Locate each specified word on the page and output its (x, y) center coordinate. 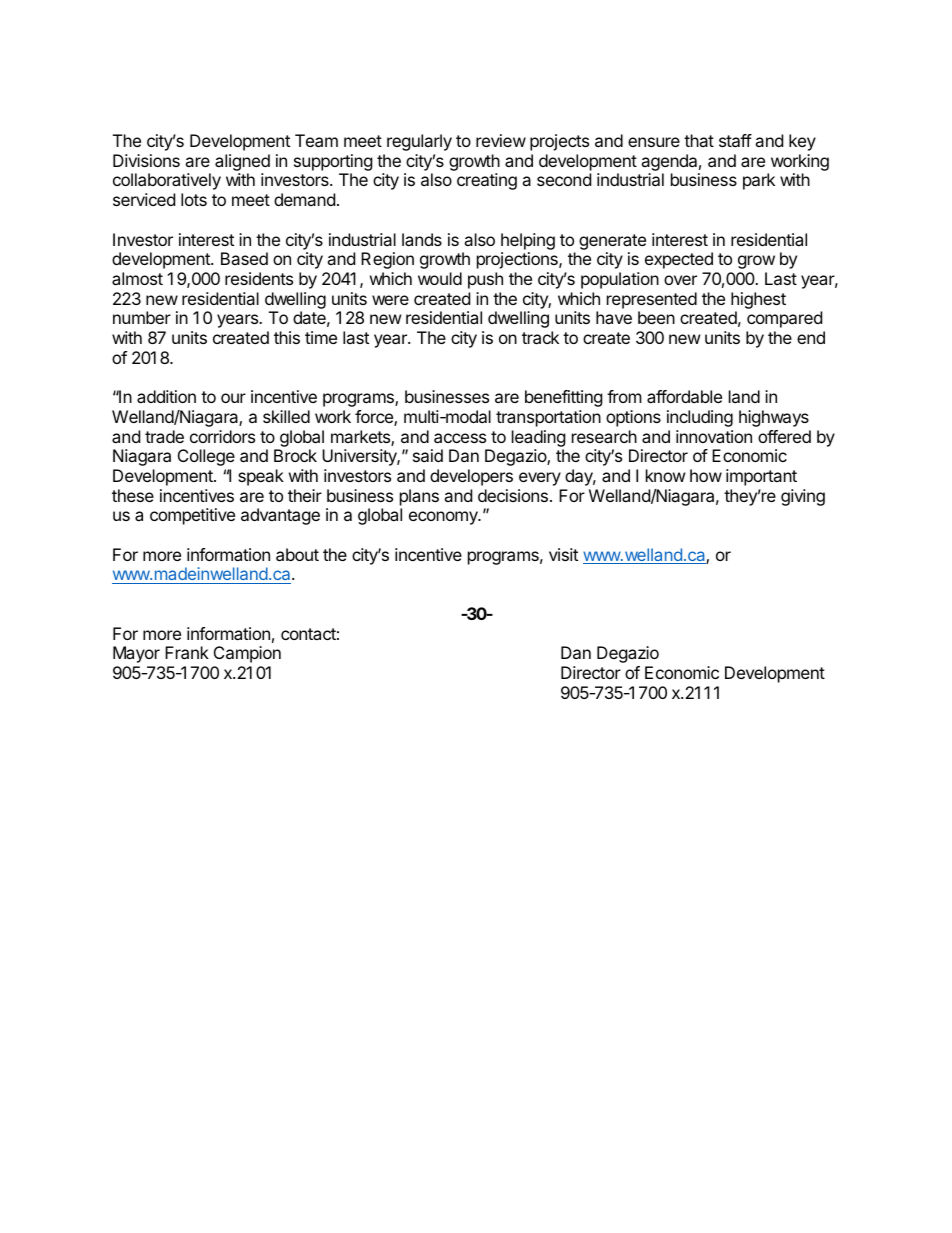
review (501, 140)
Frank (187, 652)
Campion (247, 654)
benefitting (564, 398)
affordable (684, 396)
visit (563, 554)
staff (735, 140)
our (233, 398)
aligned (242, 164)
